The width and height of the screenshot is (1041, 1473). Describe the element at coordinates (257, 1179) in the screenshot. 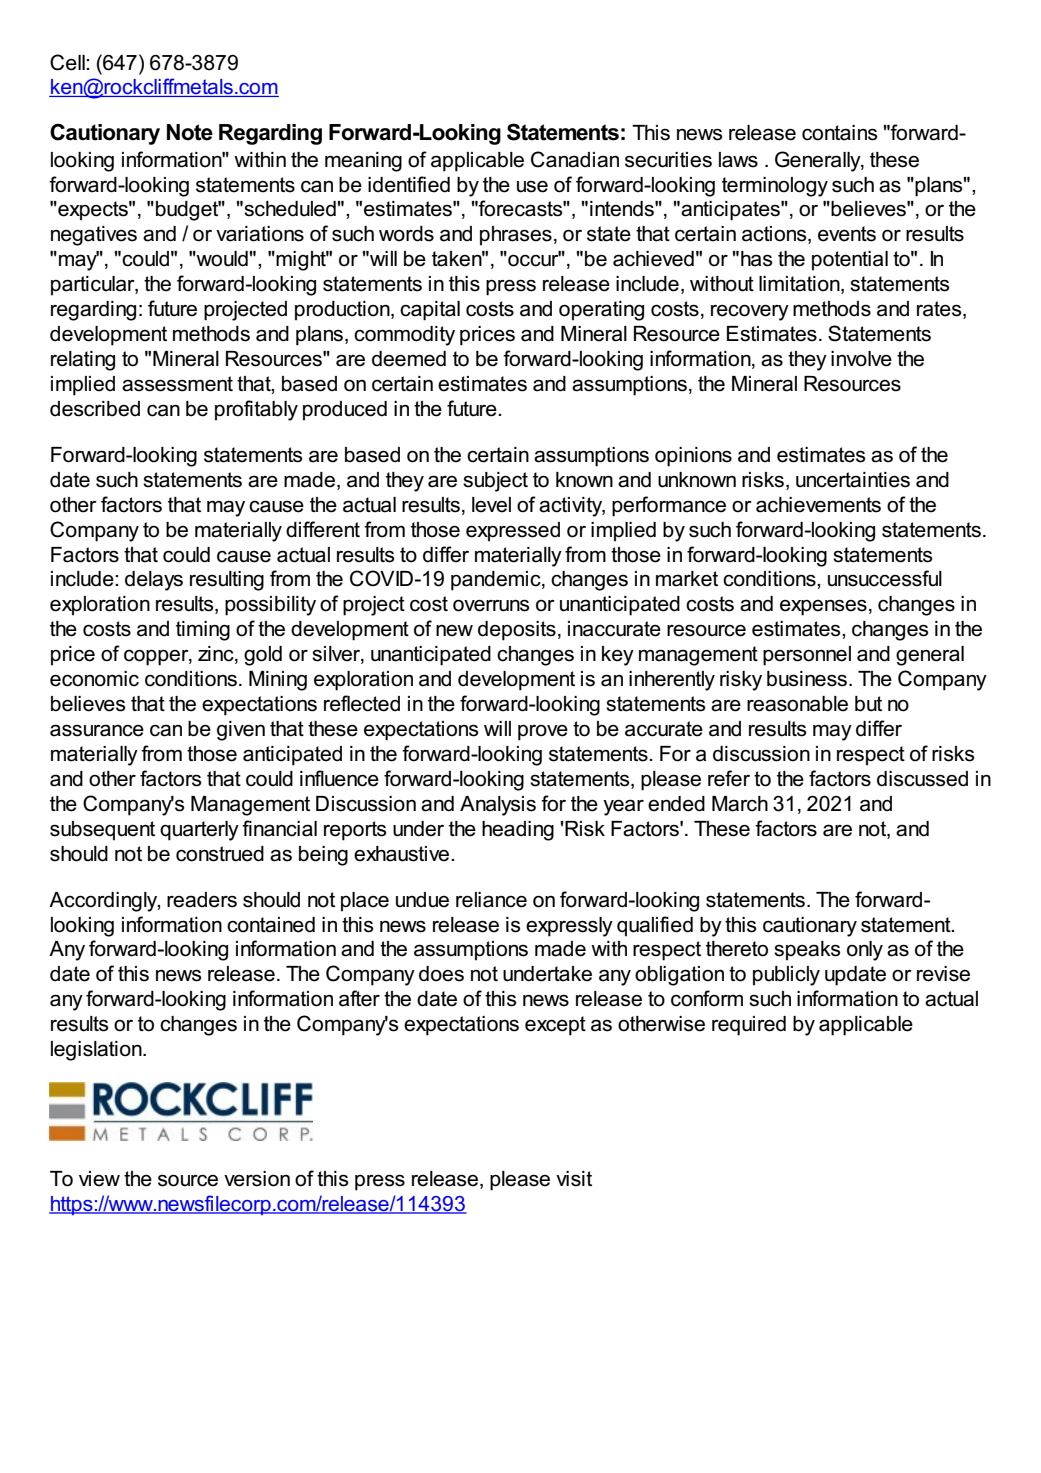

I see `version` at that location.
